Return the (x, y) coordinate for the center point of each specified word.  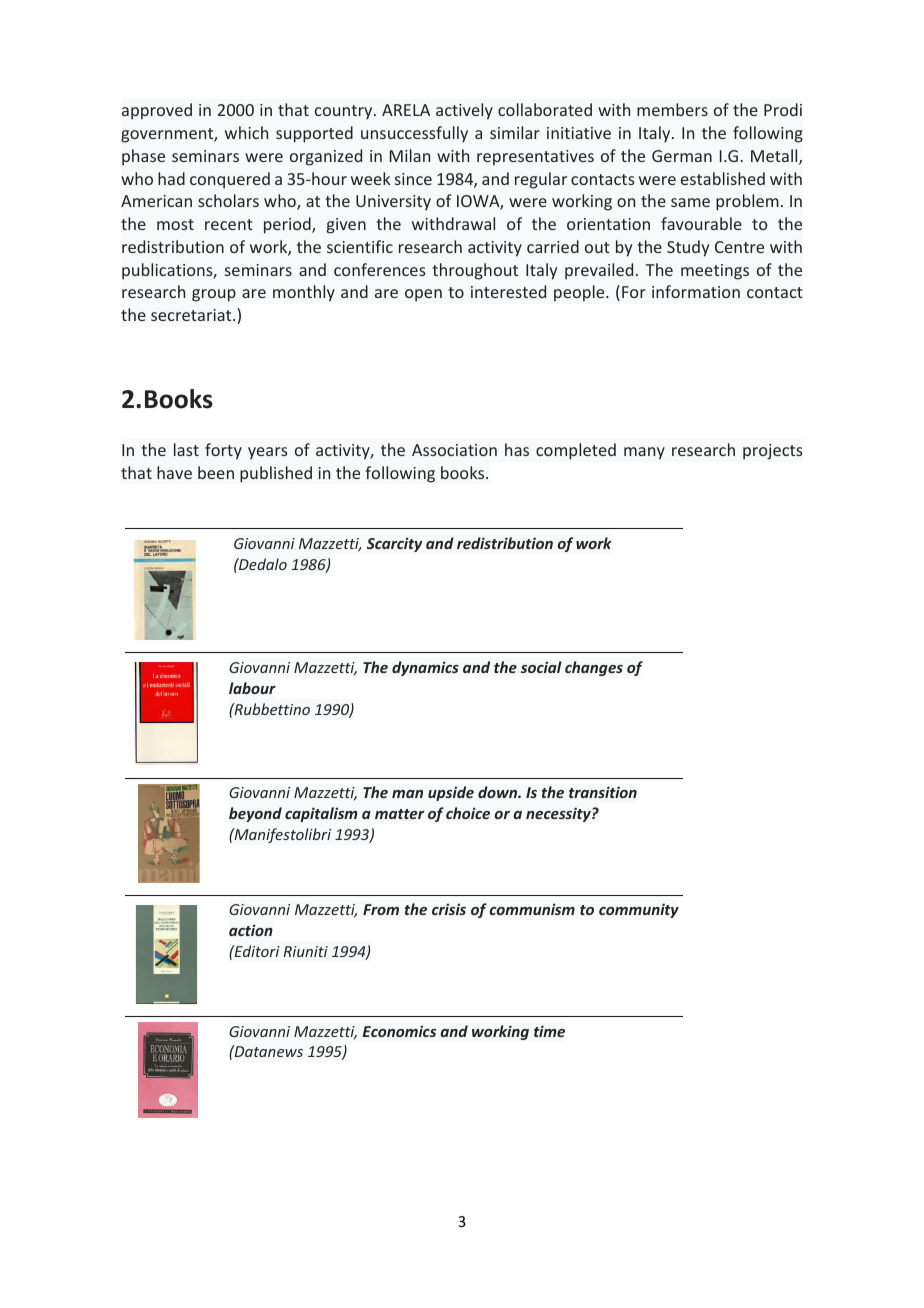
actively (464, 111)
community (639, 910)
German (682, 156)
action (251, 930)
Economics (399, 1031)
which (246, 132)
